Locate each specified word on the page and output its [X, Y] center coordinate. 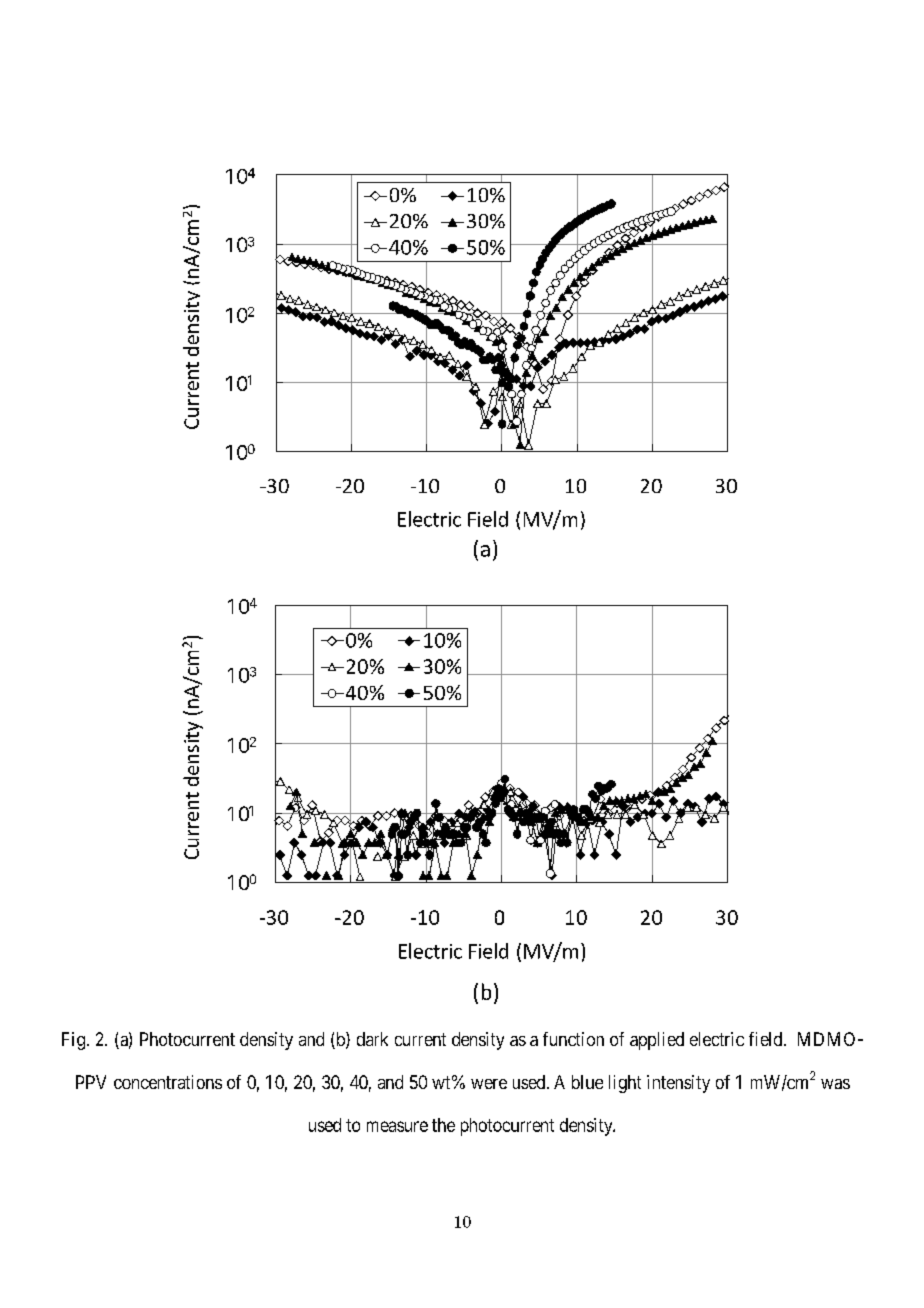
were [489, 1084]
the [443, 1125]
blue [587, 1082]
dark [372, 1039]
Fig [73, 1041]
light [625, 1084]
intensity [678, 1084]
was [835, 1084]
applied [657, 1041]
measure [397, 1126]
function [573, 1039]
